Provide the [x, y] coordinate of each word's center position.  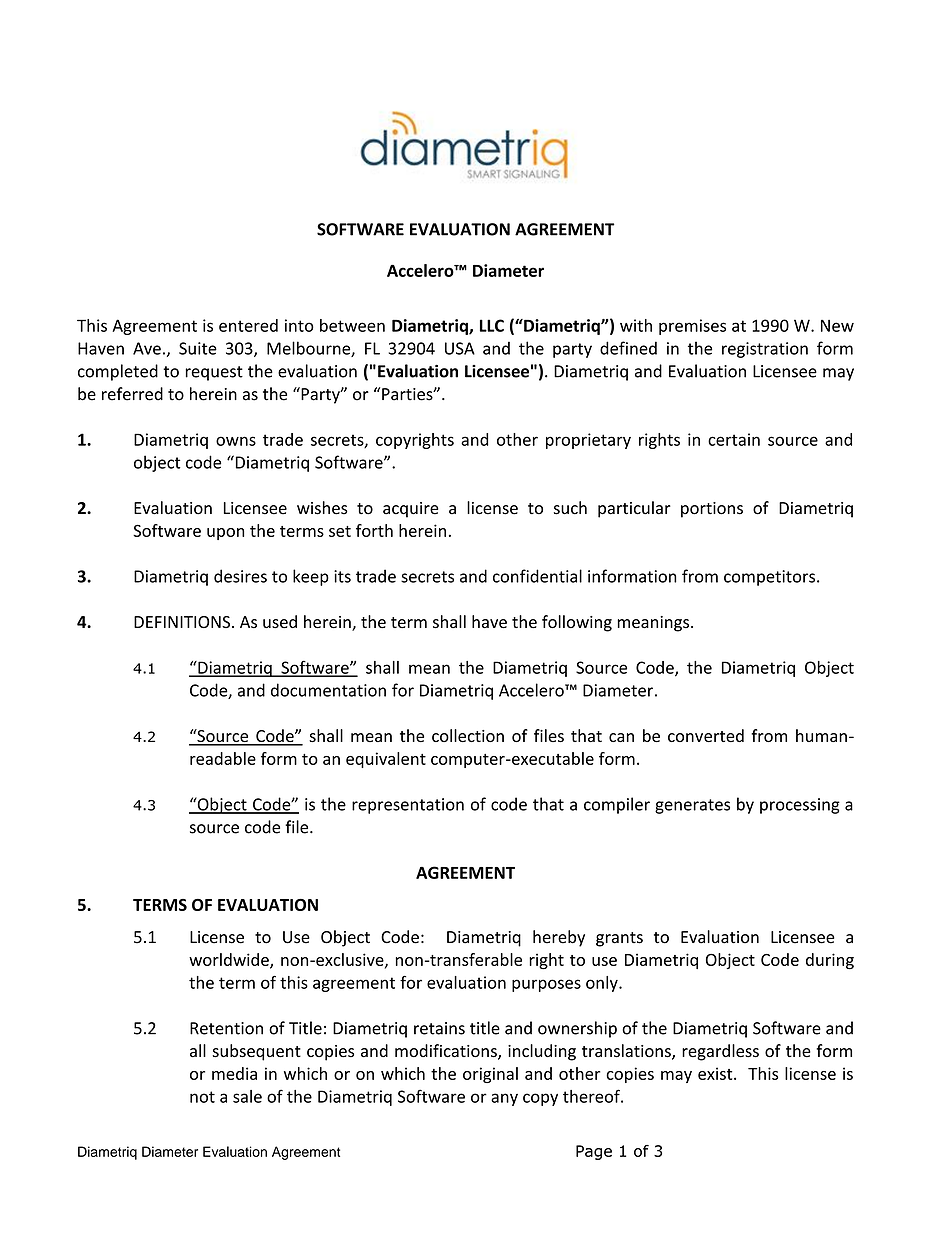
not [202, 1097]
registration [765, 350]
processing [800, 806]
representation [408, 806]
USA [460, 348]
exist [716, 1073]
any [504, 1099]
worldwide [230, 960]
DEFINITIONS [182, 622]
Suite [198, 348]
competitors [771, 578]
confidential [537, 576]
